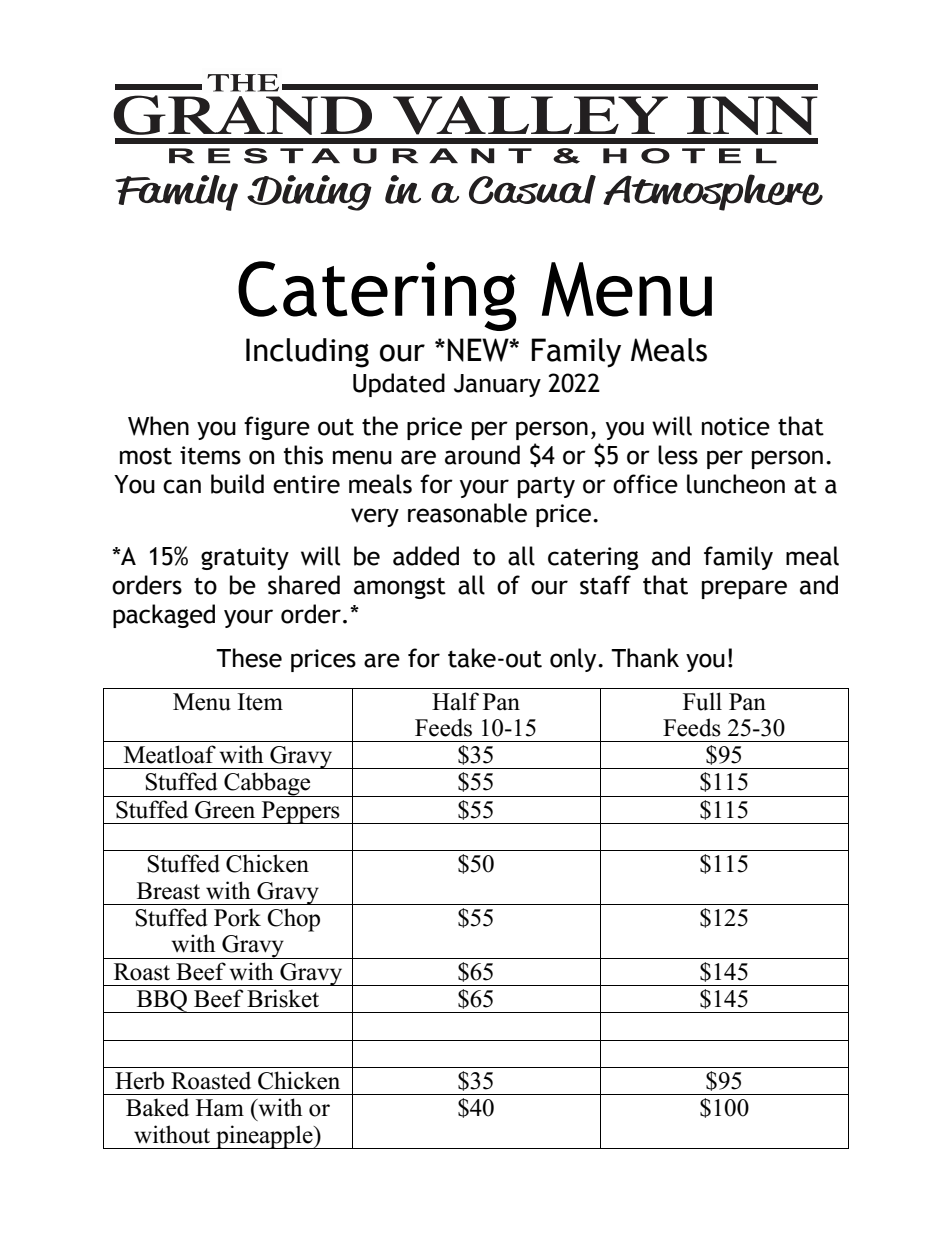  Describe the element at coordinates (158, 426) in the screenshot. I see `When` at that location.
